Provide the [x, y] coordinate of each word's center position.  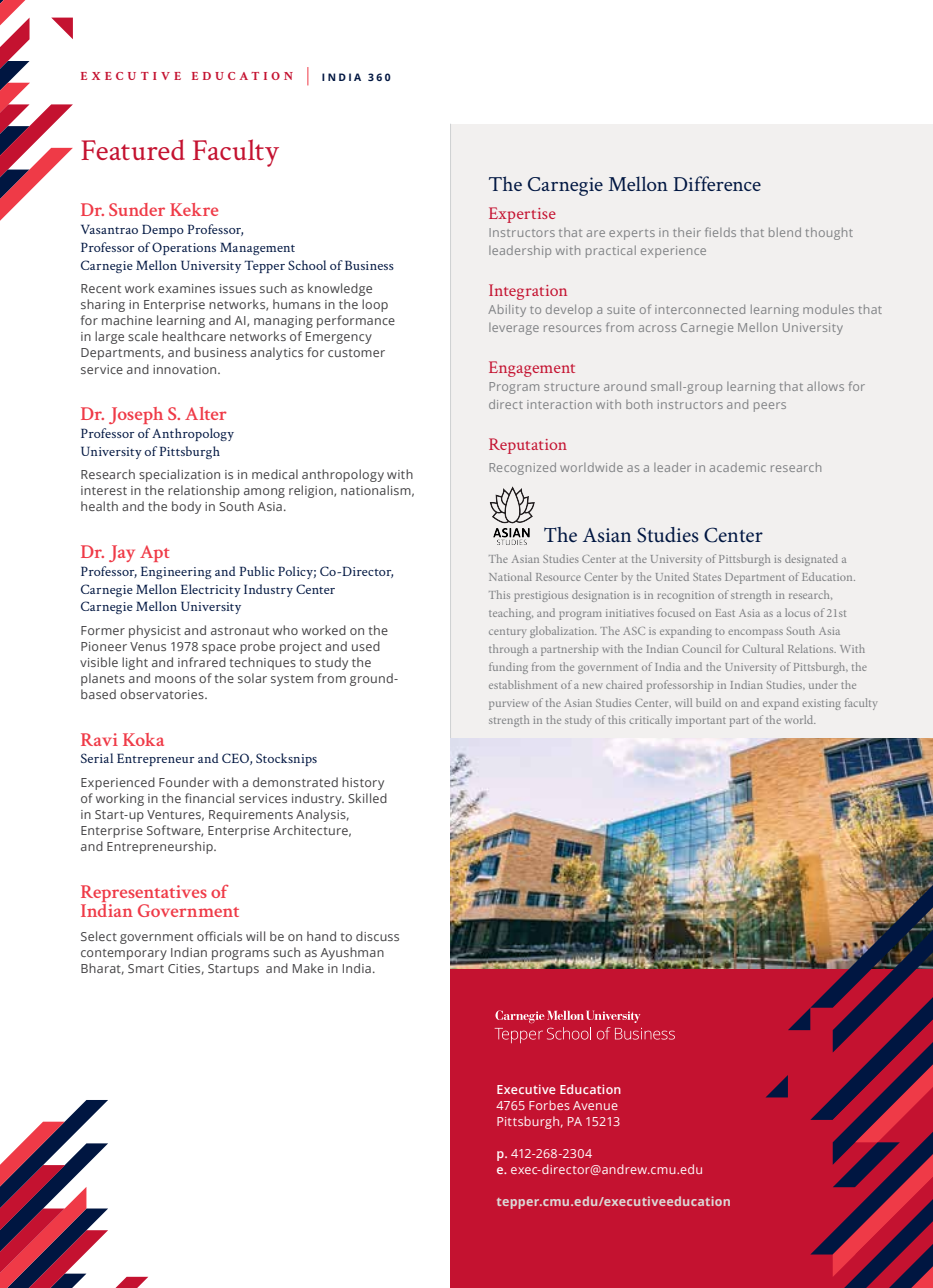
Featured [133, 149]
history [363, 783]
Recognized [522, 468]
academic [738, 467]
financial [209, 798]
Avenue [595, 1105]
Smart [146, 968]
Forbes [549, 1105]
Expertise [522, 215]
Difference [717, 183]
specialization [179, 475]
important [701, 721]
